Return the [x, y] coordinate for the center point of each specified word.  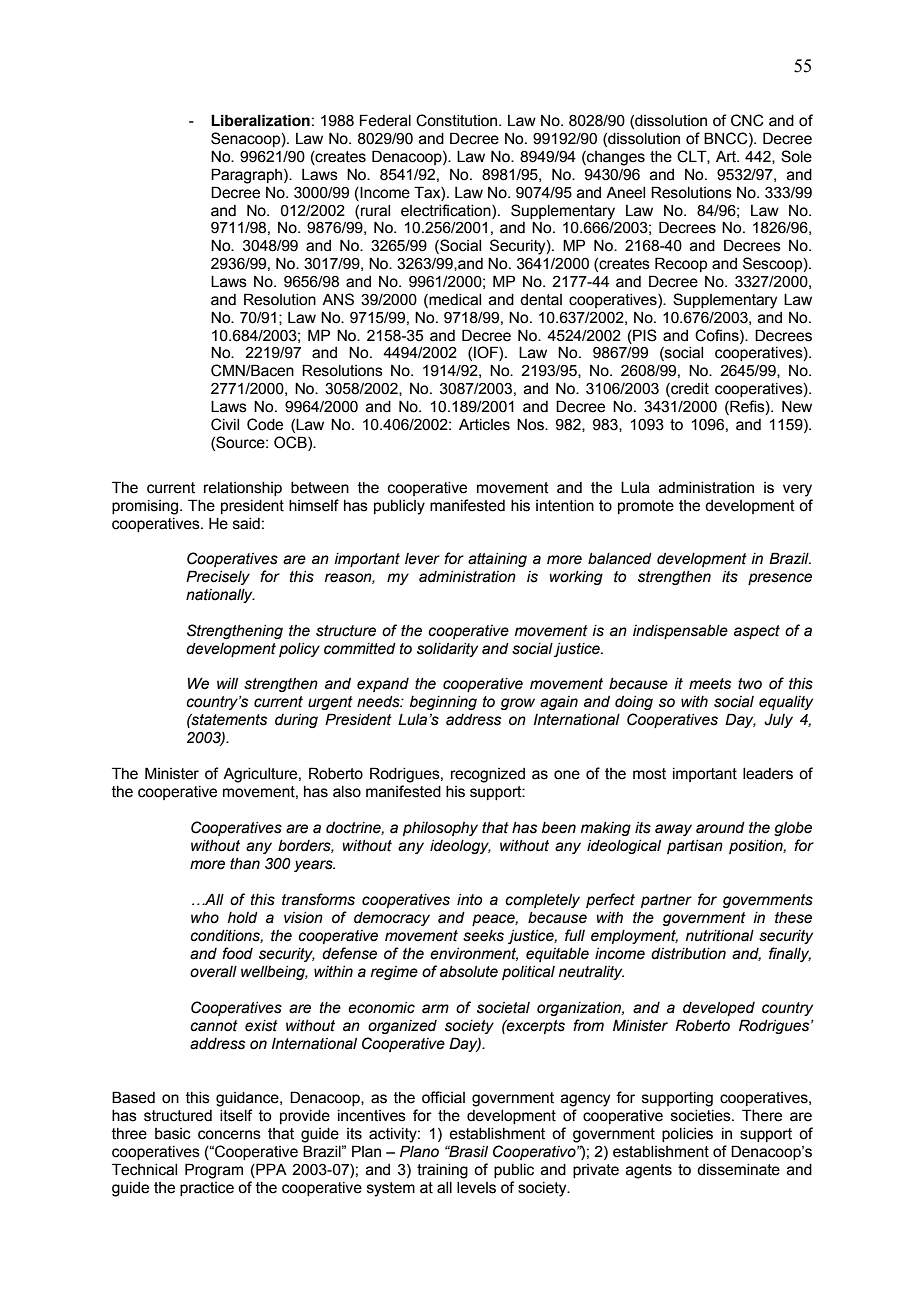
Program [214, 1171]
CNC [747, 120]
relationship [243, 489]
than [245, 864]
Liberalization [260, 120]
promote [646, 507]
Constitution [458, 120]
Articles [484, 425]
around [720, 828]
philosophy [440, 829]
